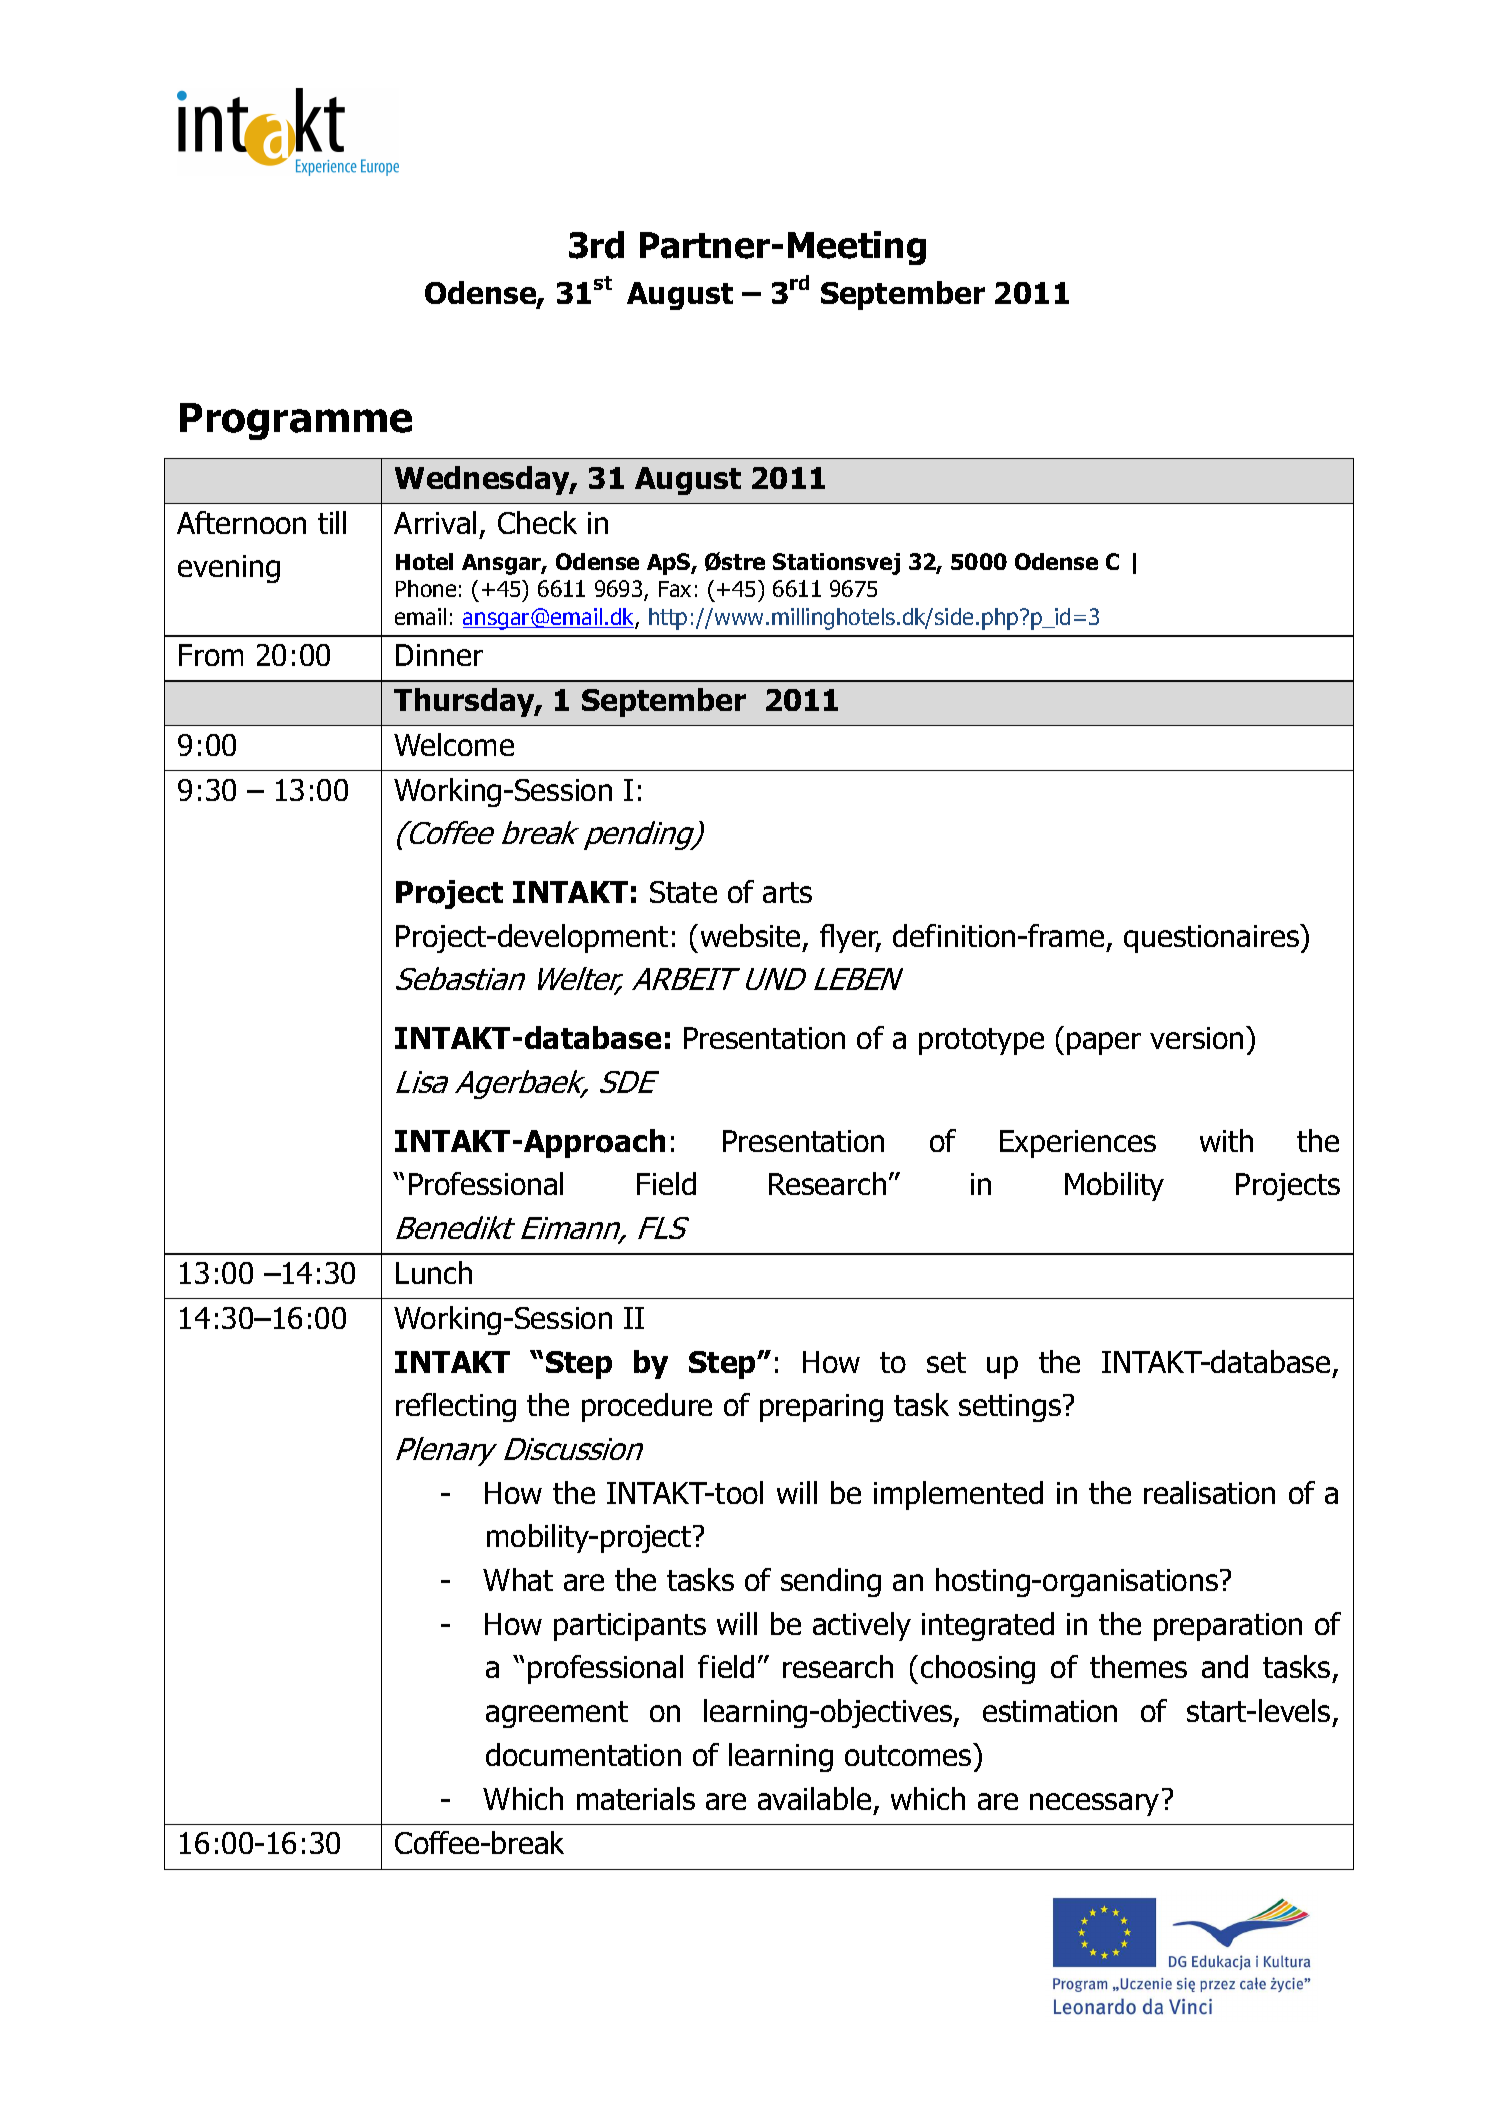 The height and width of the screenshot is (2116, 1495). Describe the element at coordinates (454, 744) in the screenshot. I see `Welcome` at that location.
